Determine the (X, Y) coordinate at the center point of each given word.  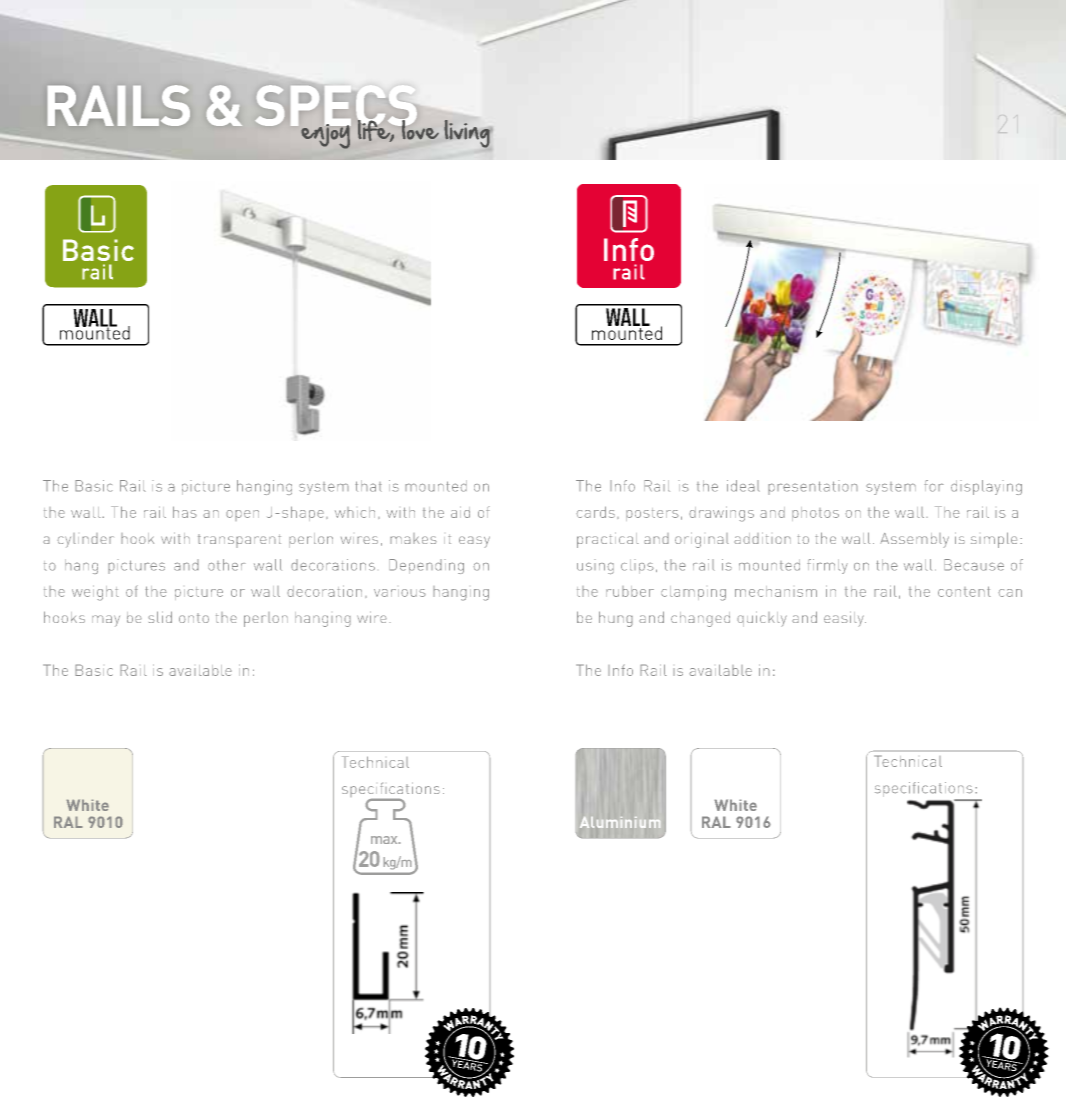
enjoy (326, 135)
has (185, 512)
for (934, 486)
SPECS (336, 107)
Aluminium (620, 822)
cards (595, 512)
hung (616, 619)
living (467, 134)
